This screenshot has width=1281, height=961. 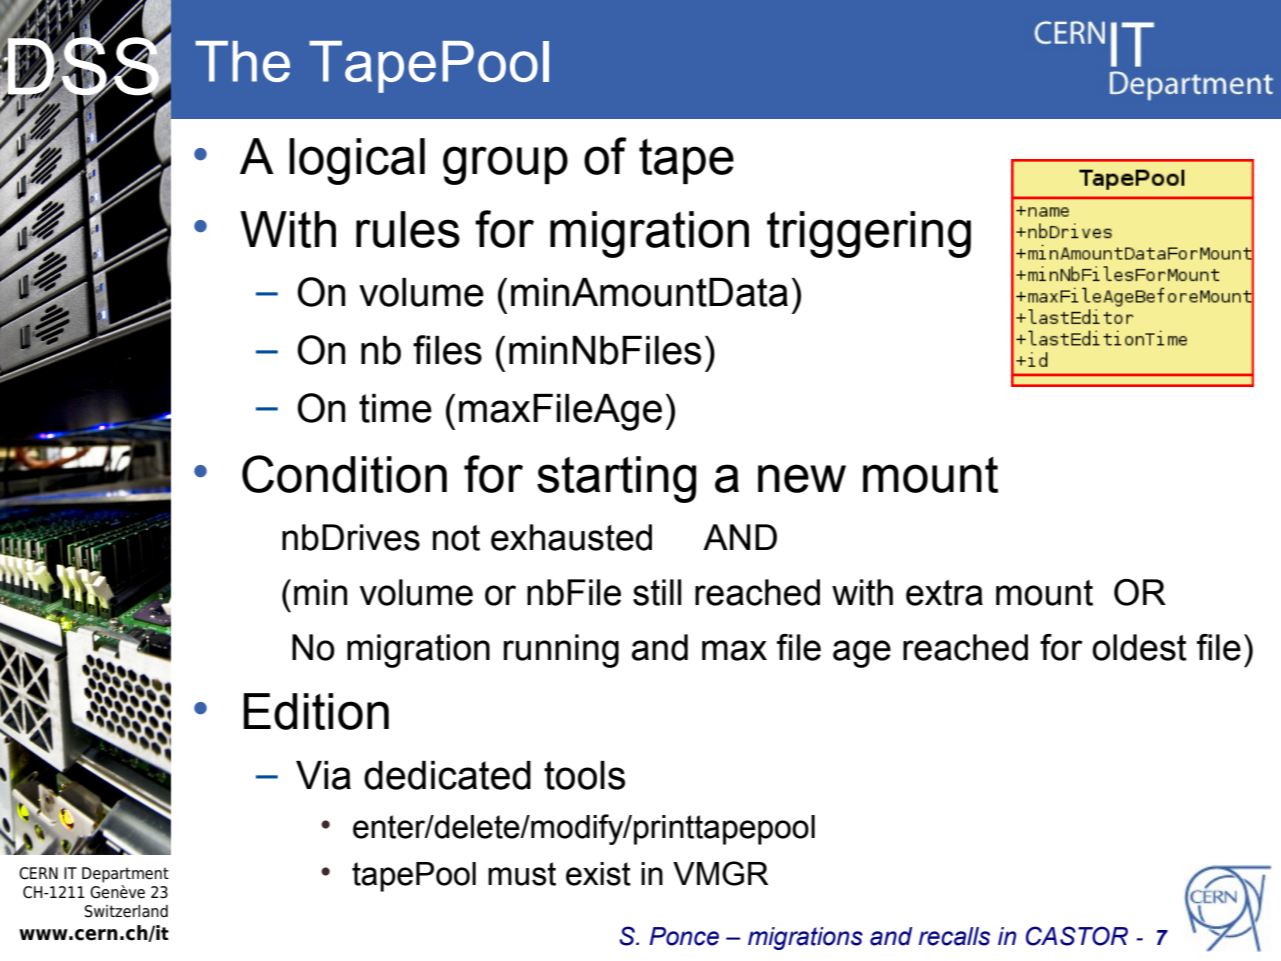 What do you see at coordinates (242, 61) in the screenshot?
I see `The` at bounding box center [242, 61].
